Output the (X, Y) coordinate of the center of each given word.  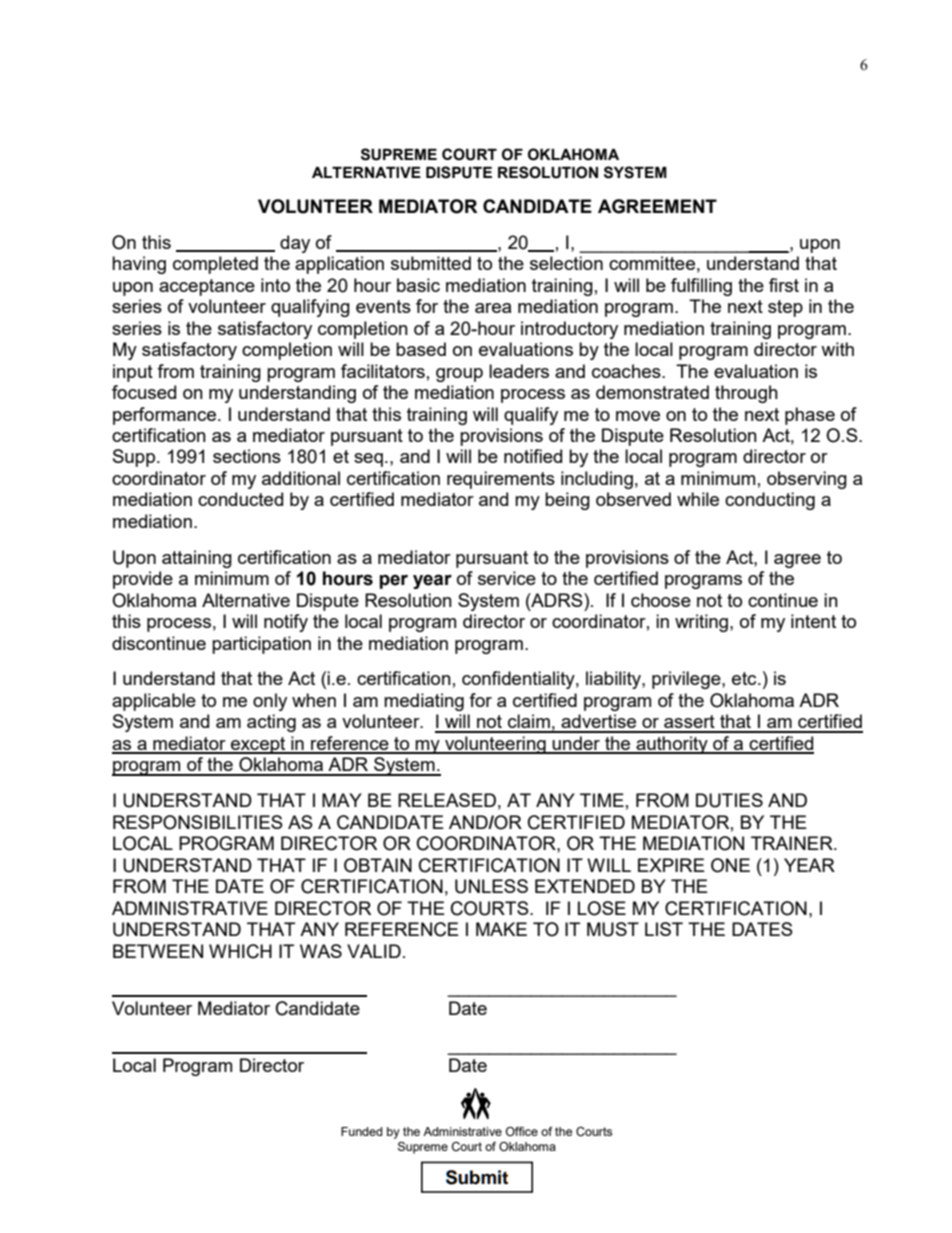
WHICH (240, 951)
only (270, 702)
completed (215, 265)
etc (745, 678)
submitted (431, 263)
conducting (770, 501)
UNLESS (491, 886)
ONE (730, 865)
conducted (240, 499)
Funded (361, 1131)
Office (522, 1131)
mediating (424, 702)
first (784, 285)
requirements (501, 480)
